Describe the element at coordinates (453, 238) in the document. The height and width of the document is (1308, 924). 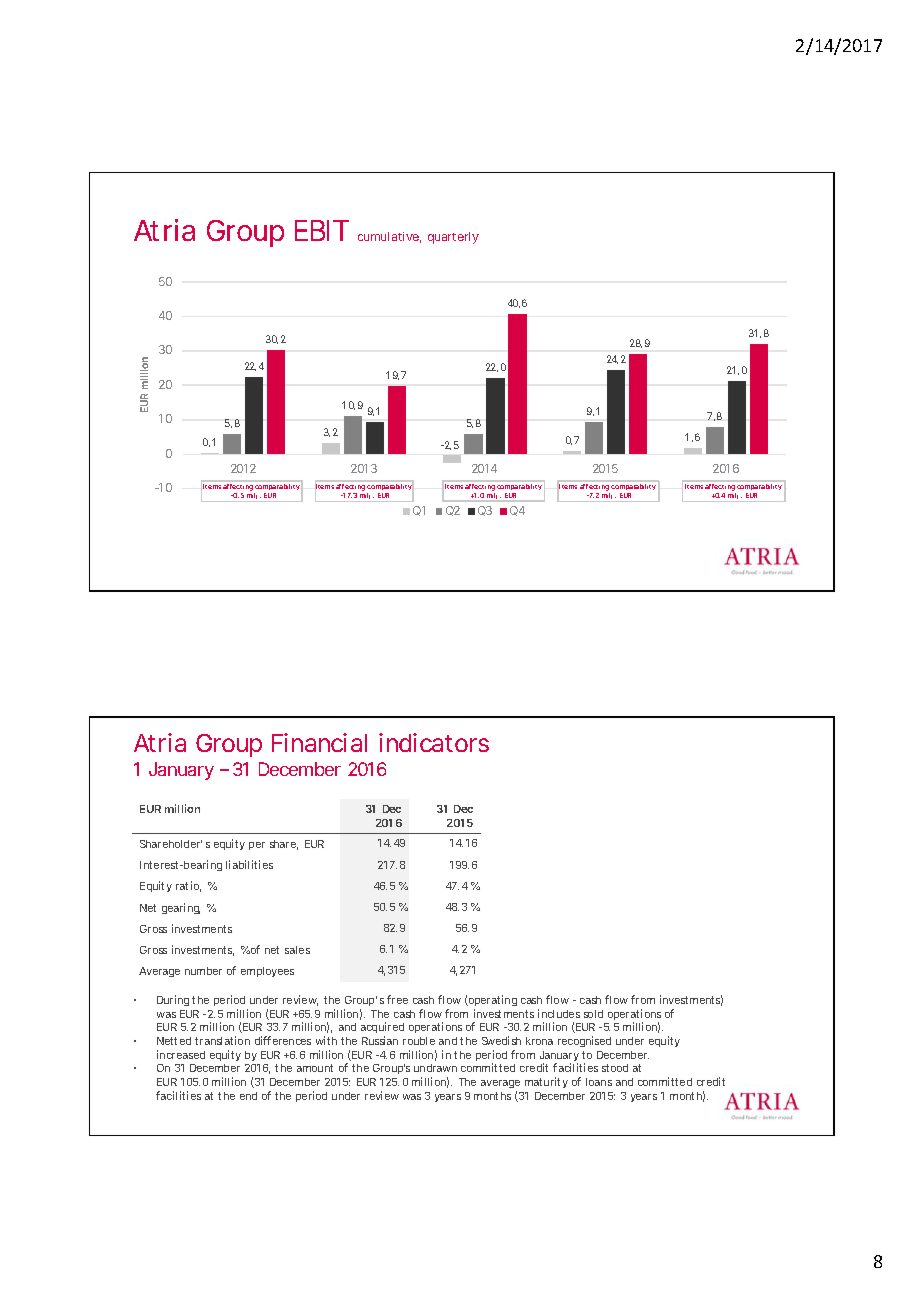
I see `quarterly` at that location.
